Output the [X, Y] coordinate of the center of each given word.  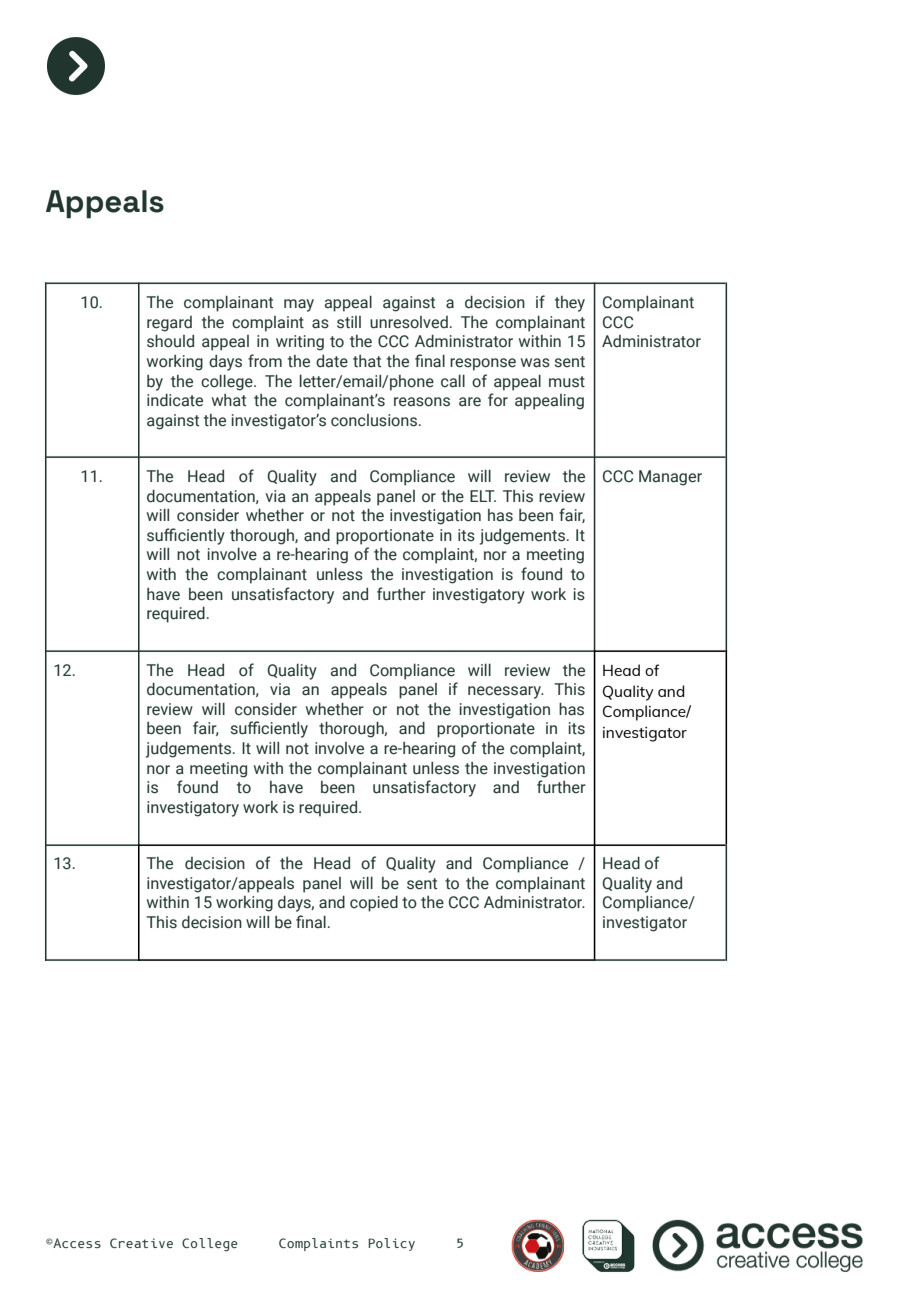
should [170, 341]
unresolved [409, 322]
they [570, 304]
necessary [506, 692]
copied [374, 903]
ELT [483, 496]
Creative [141, 1243]
